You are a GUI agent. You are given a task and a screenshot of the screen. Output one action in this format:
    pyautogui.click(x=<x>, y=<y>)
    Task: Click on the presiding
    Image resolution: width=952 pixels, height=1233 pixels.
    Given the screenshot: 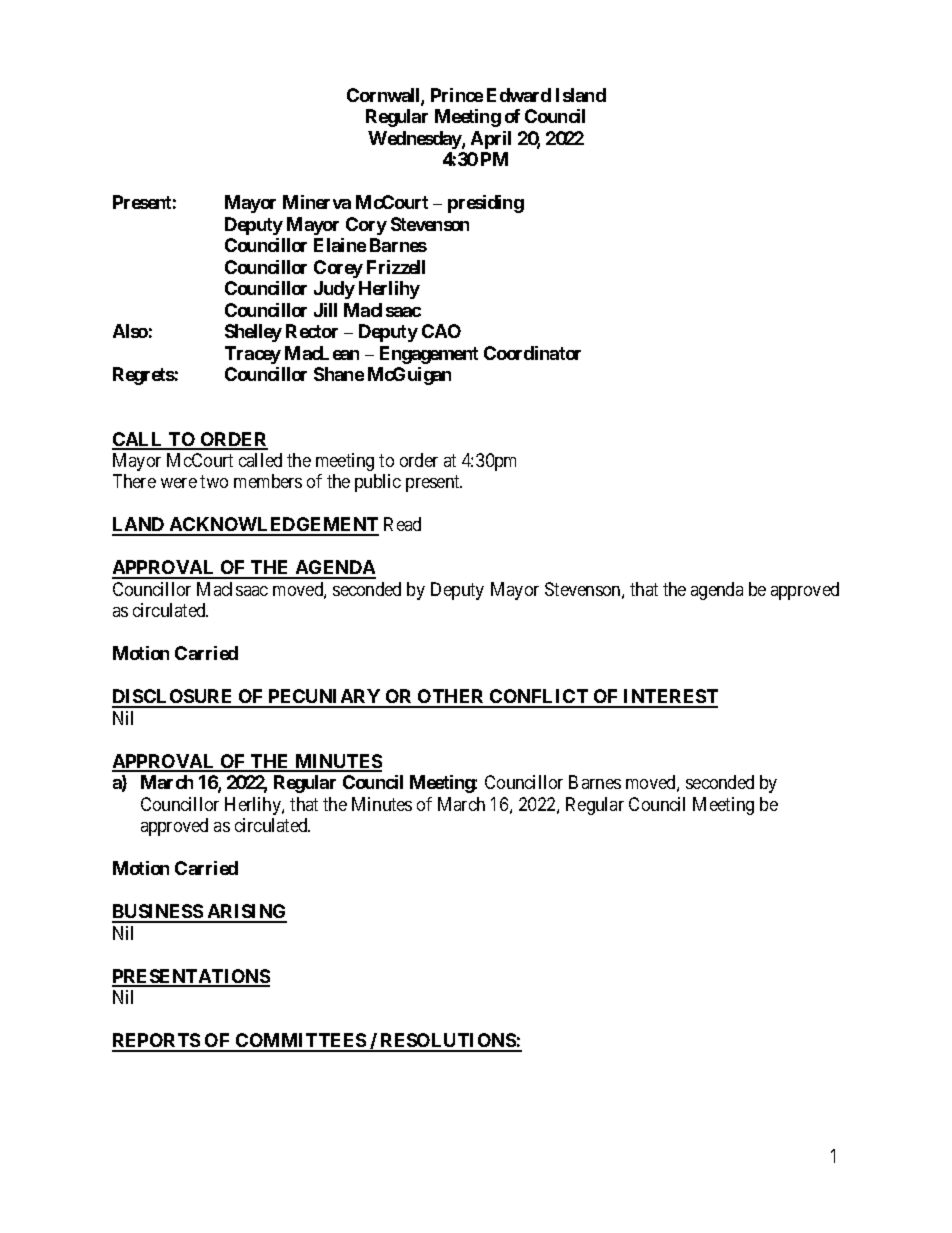 What is the action you would take?
    pyautogui.click(x=486, y=204)
